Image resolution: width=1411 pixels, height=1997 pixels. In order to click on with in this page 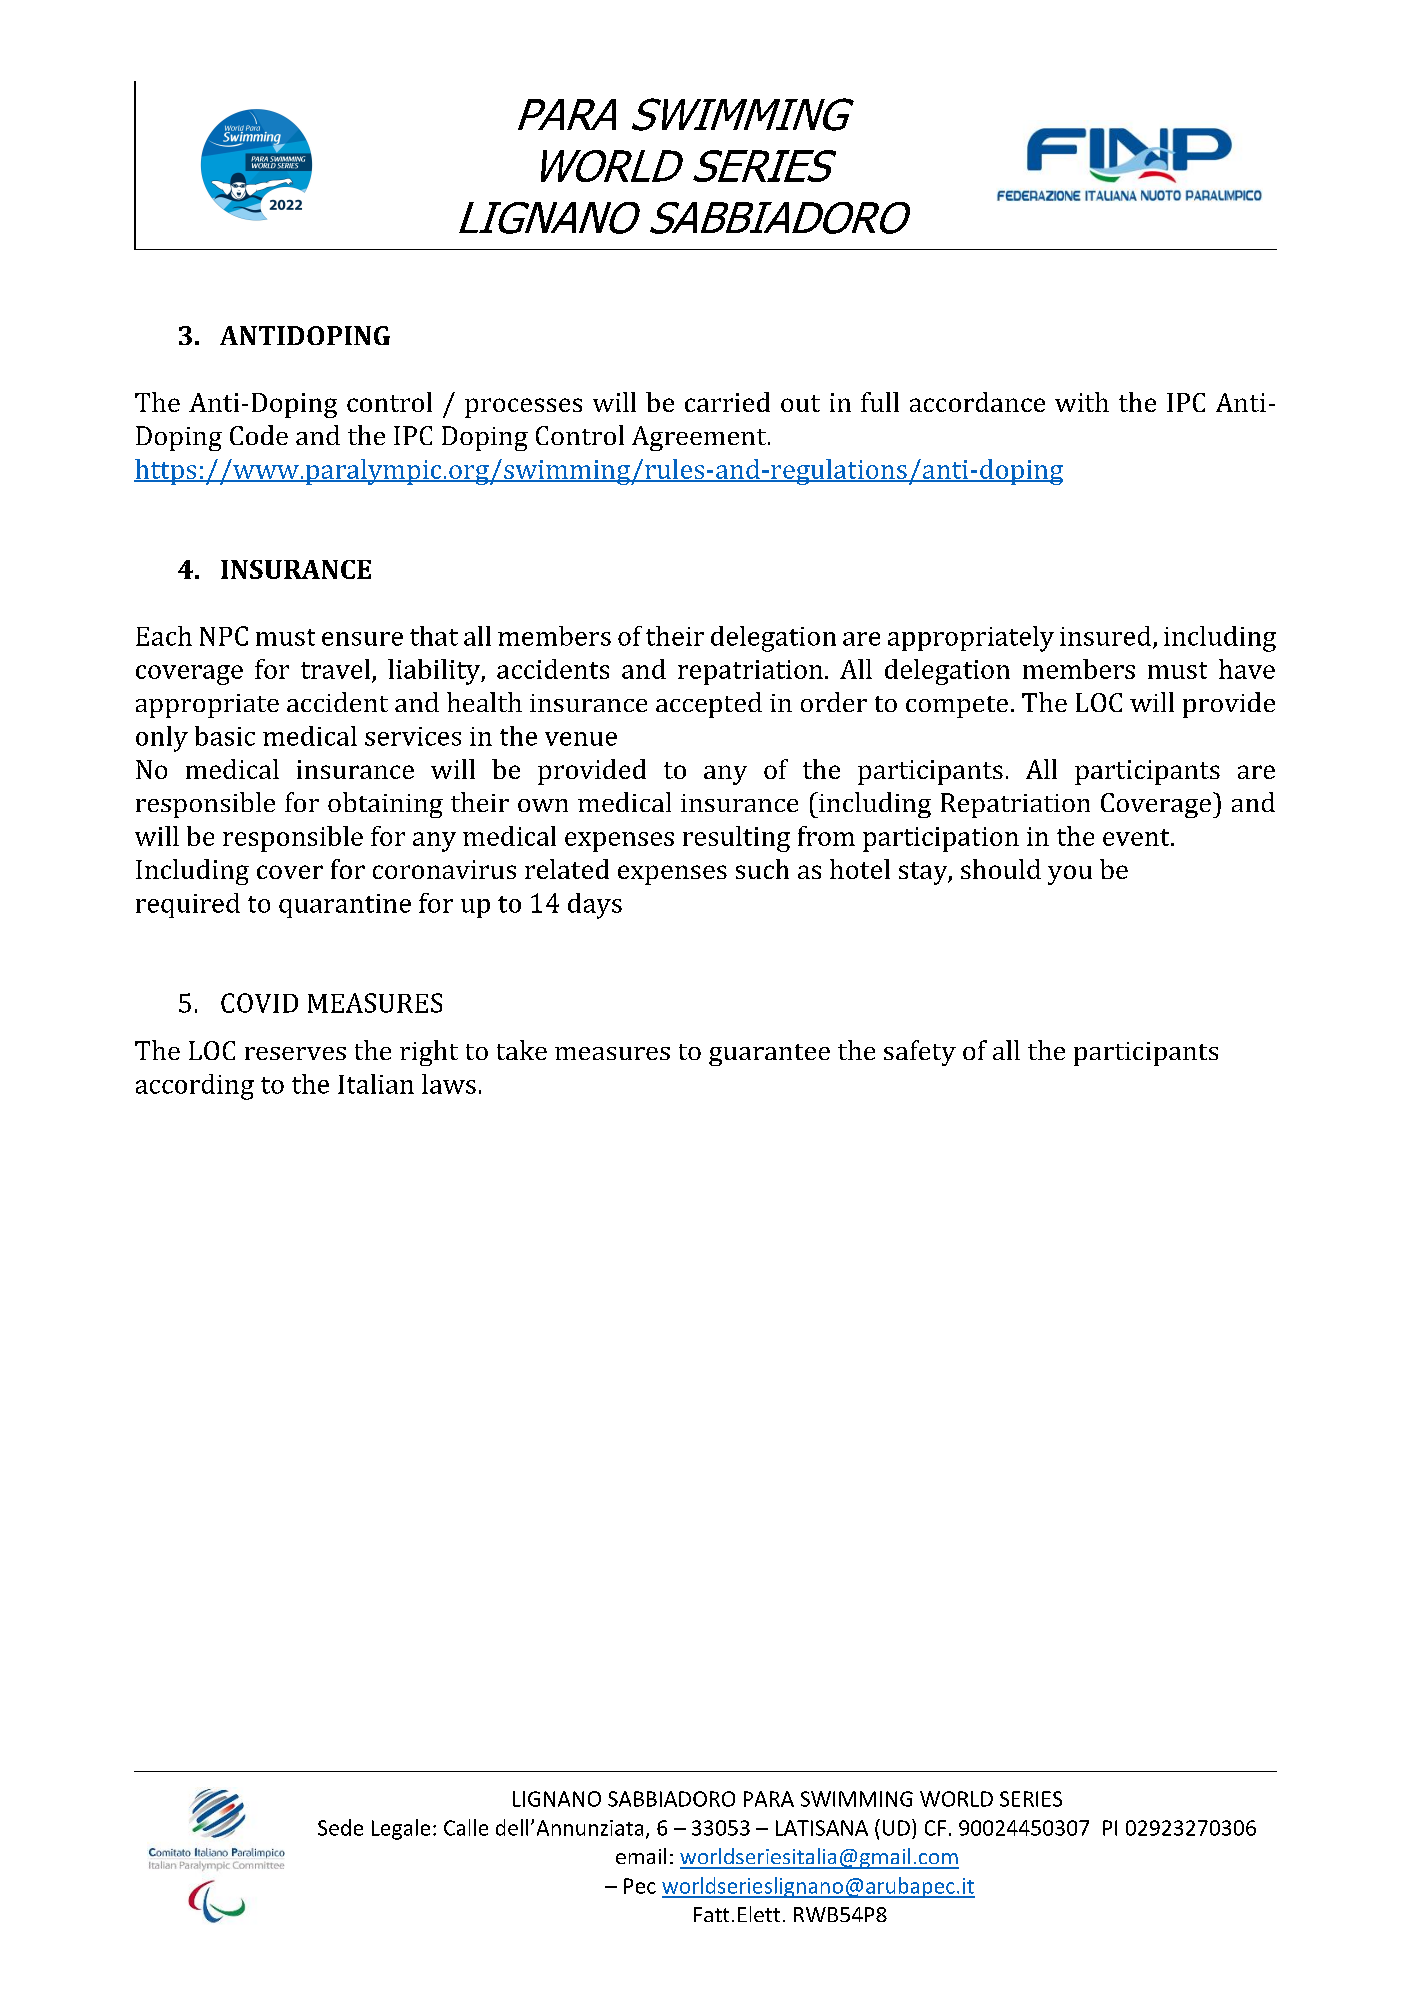, I will do `click(1082, 402)`.
